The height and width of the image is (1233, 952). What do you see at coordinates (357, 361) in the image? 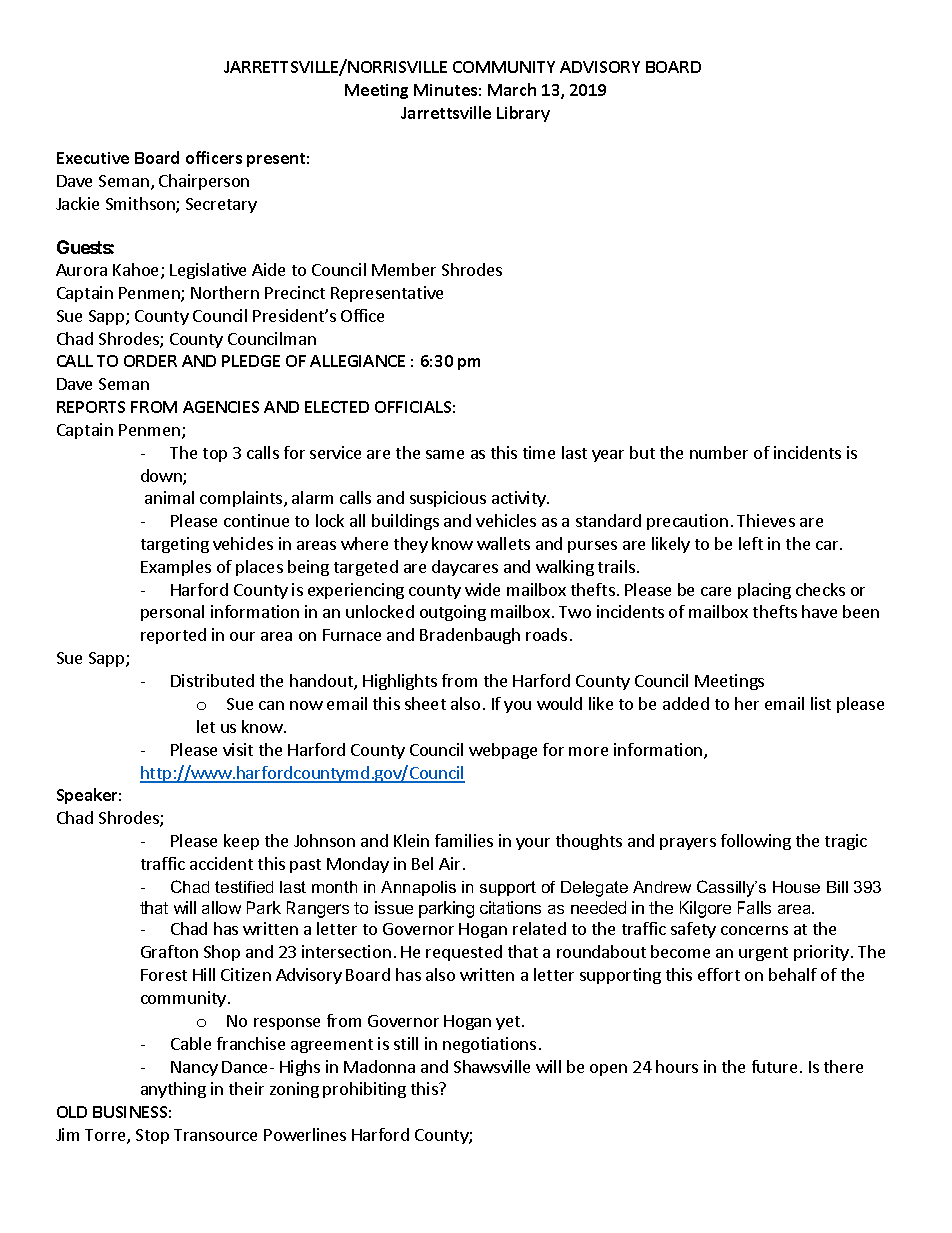
I see `ALLEGIANCE` at bounding box center [357, 361].
